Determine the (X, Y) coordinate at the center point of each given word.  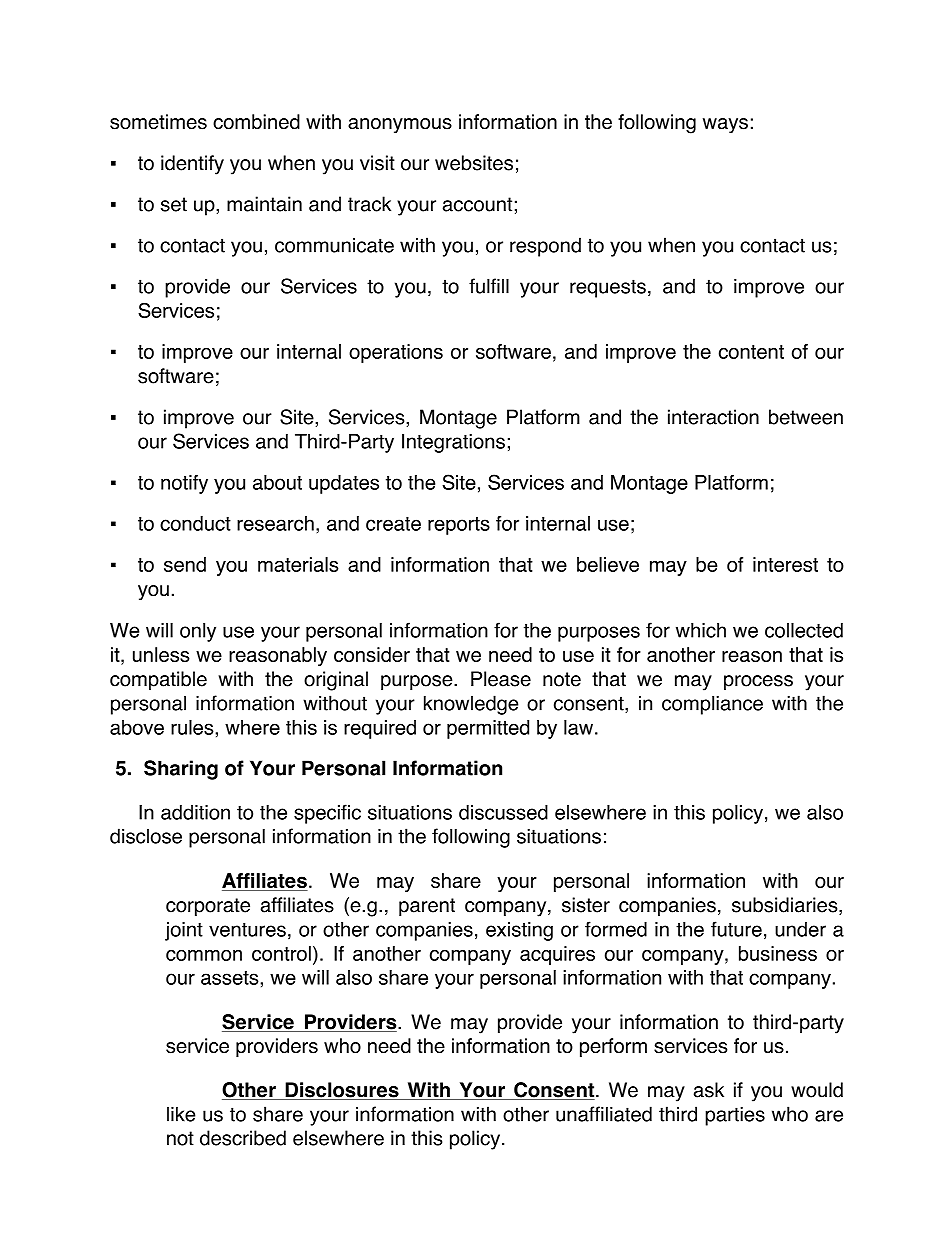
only (198, 632)
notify (184, 484)
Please (501, 679)
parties (735, 1116)
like (181, 1114)
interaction (713, 417)
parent (427, 907)
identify (192, 165)
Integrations (453, 443)
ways (725, 125)
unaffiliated (604, 1114)
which (701, 630)
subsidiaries (786, 906)
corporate (208, 907)
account (477, 204)
